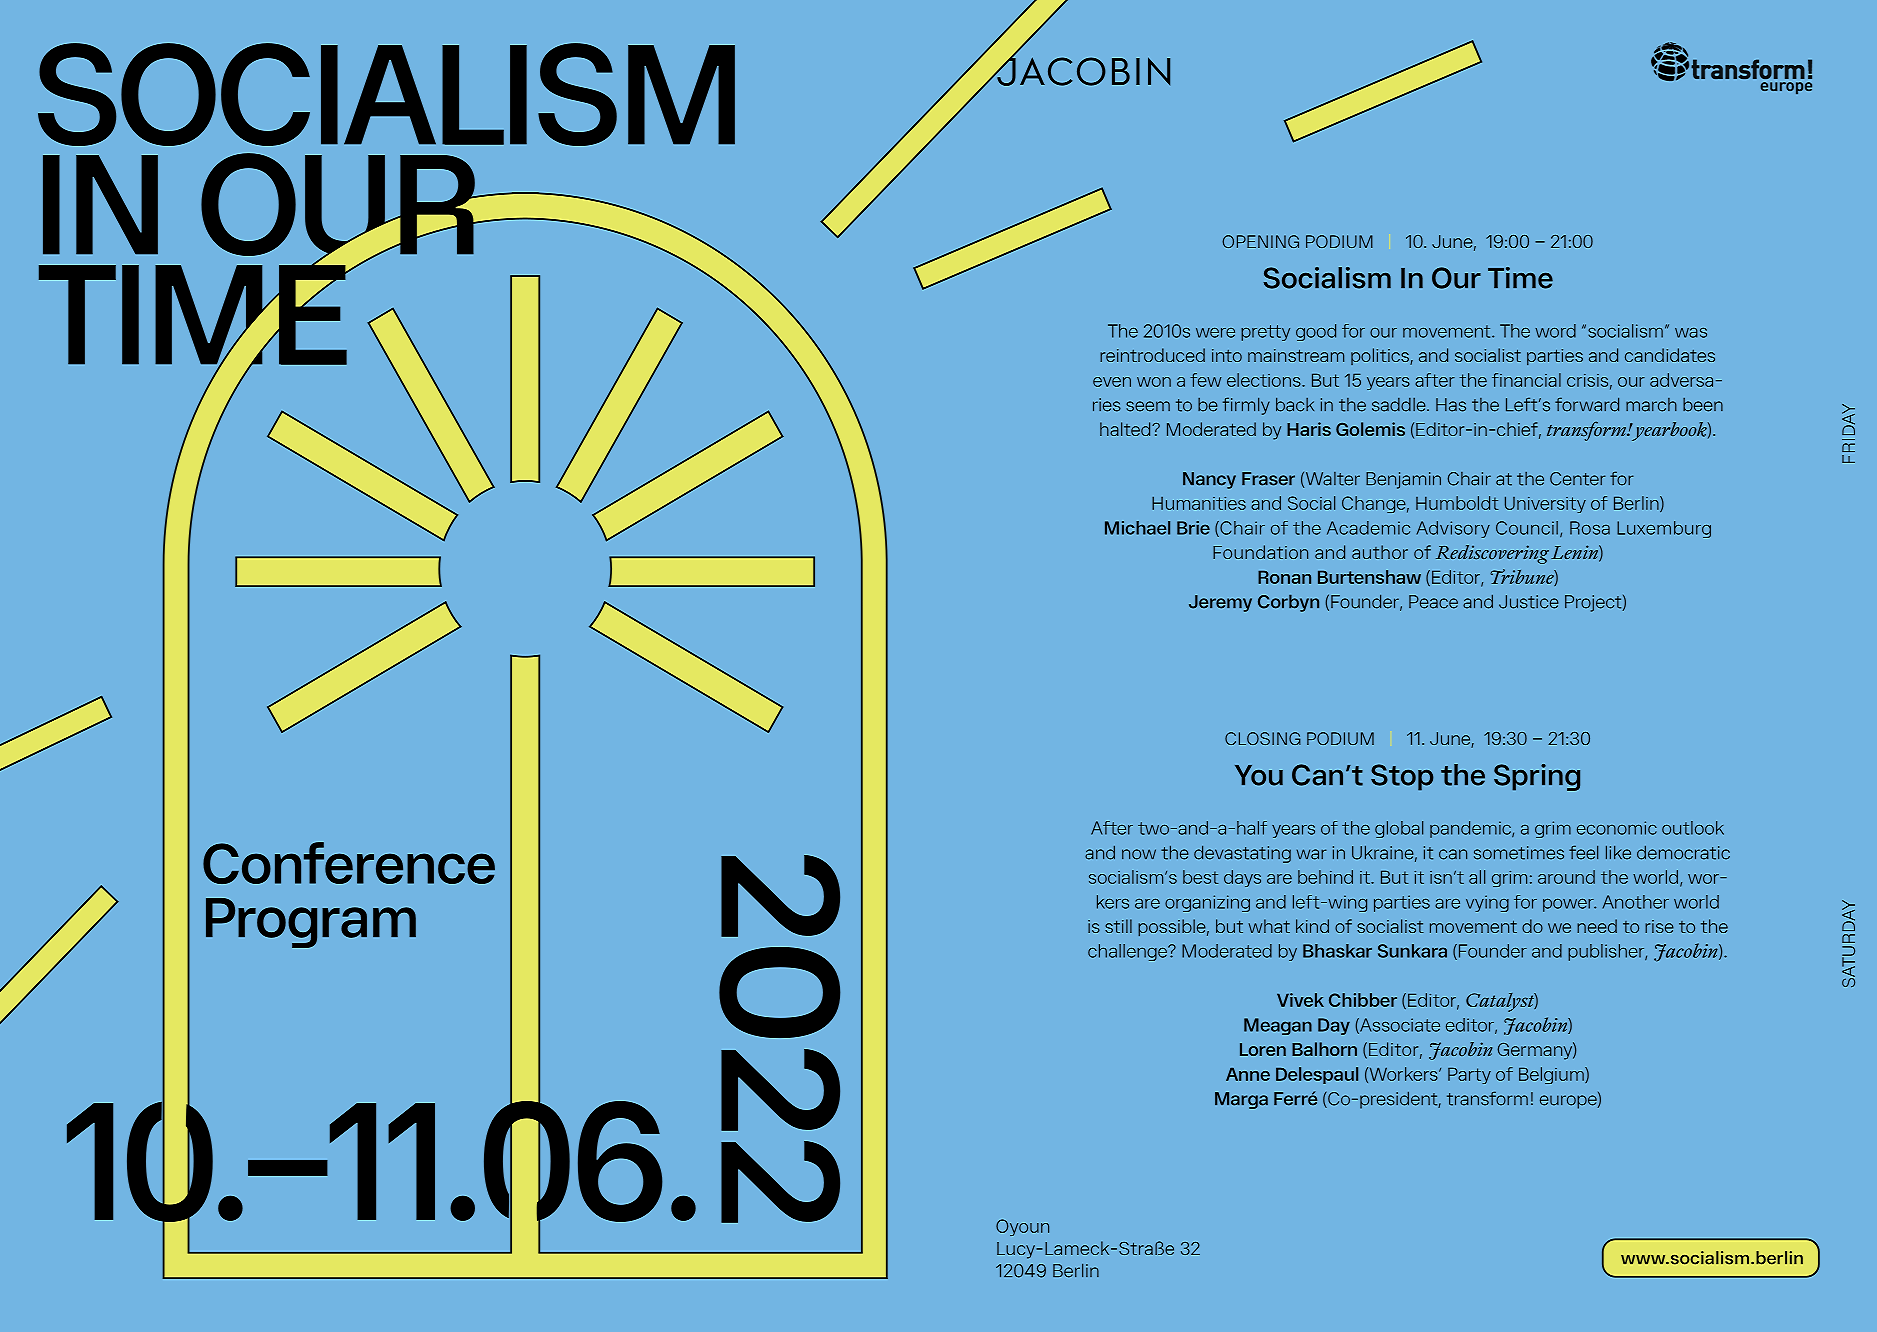 Image resolution: width=1877 pixels, height=1332 pixels. What do you see at coordinates (1126, 429) in the screenshot?
I see `halted` at bounding box center [1126, 429].
